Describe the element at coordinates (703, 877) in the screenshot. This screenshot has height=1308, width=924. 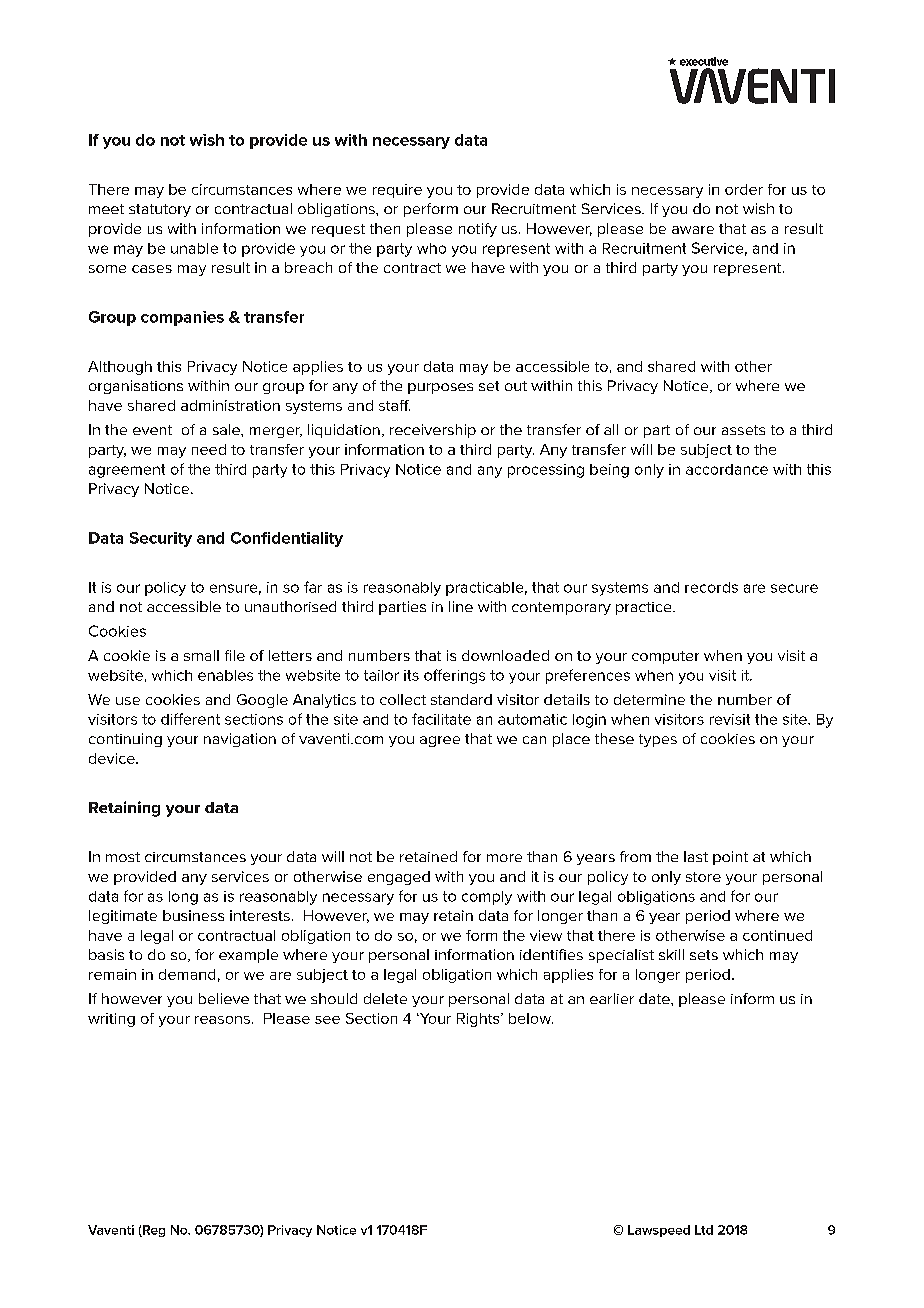
I see `store` at that location.
